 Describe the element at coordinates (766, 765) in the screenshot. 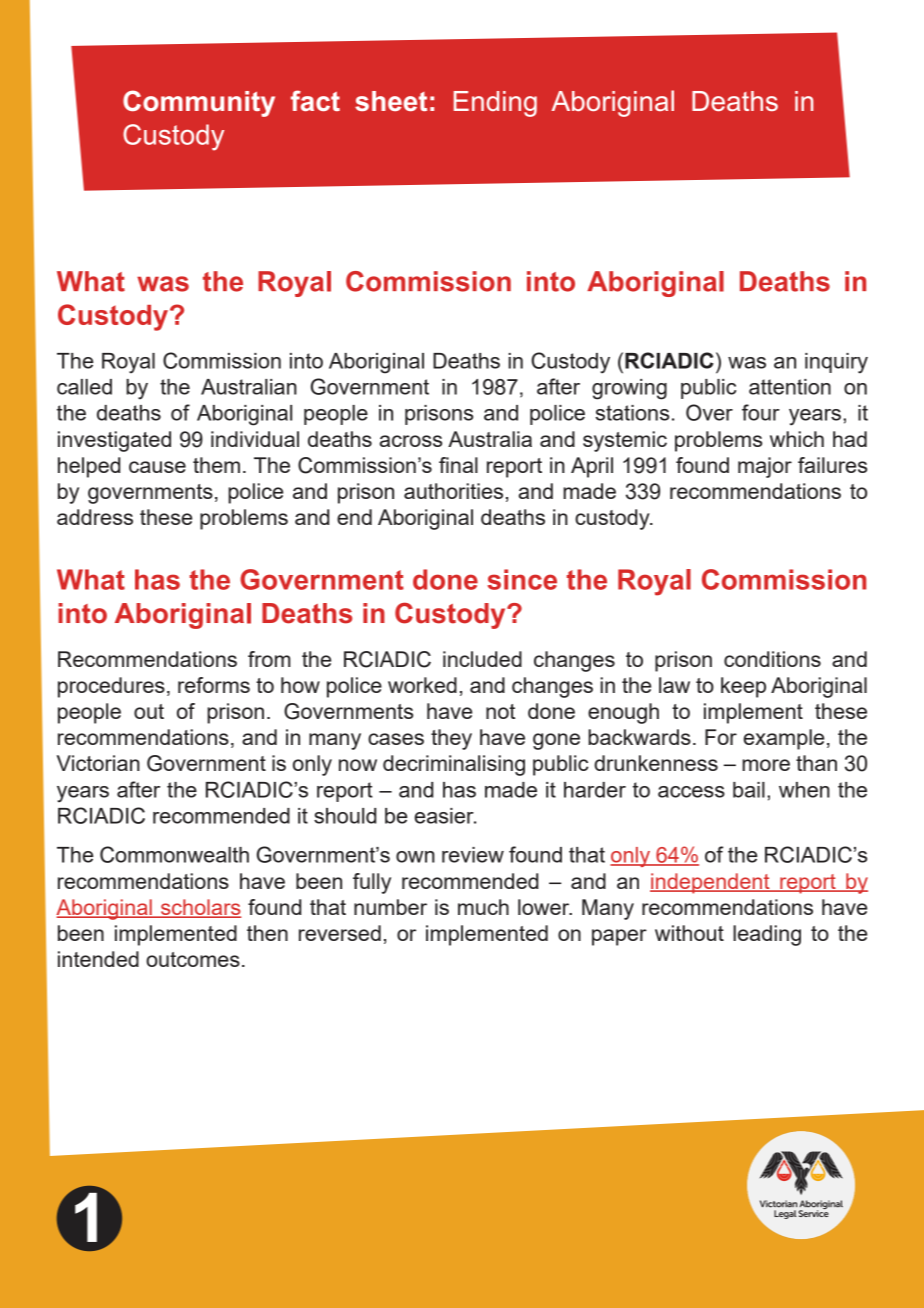

I see `more` at that location.
